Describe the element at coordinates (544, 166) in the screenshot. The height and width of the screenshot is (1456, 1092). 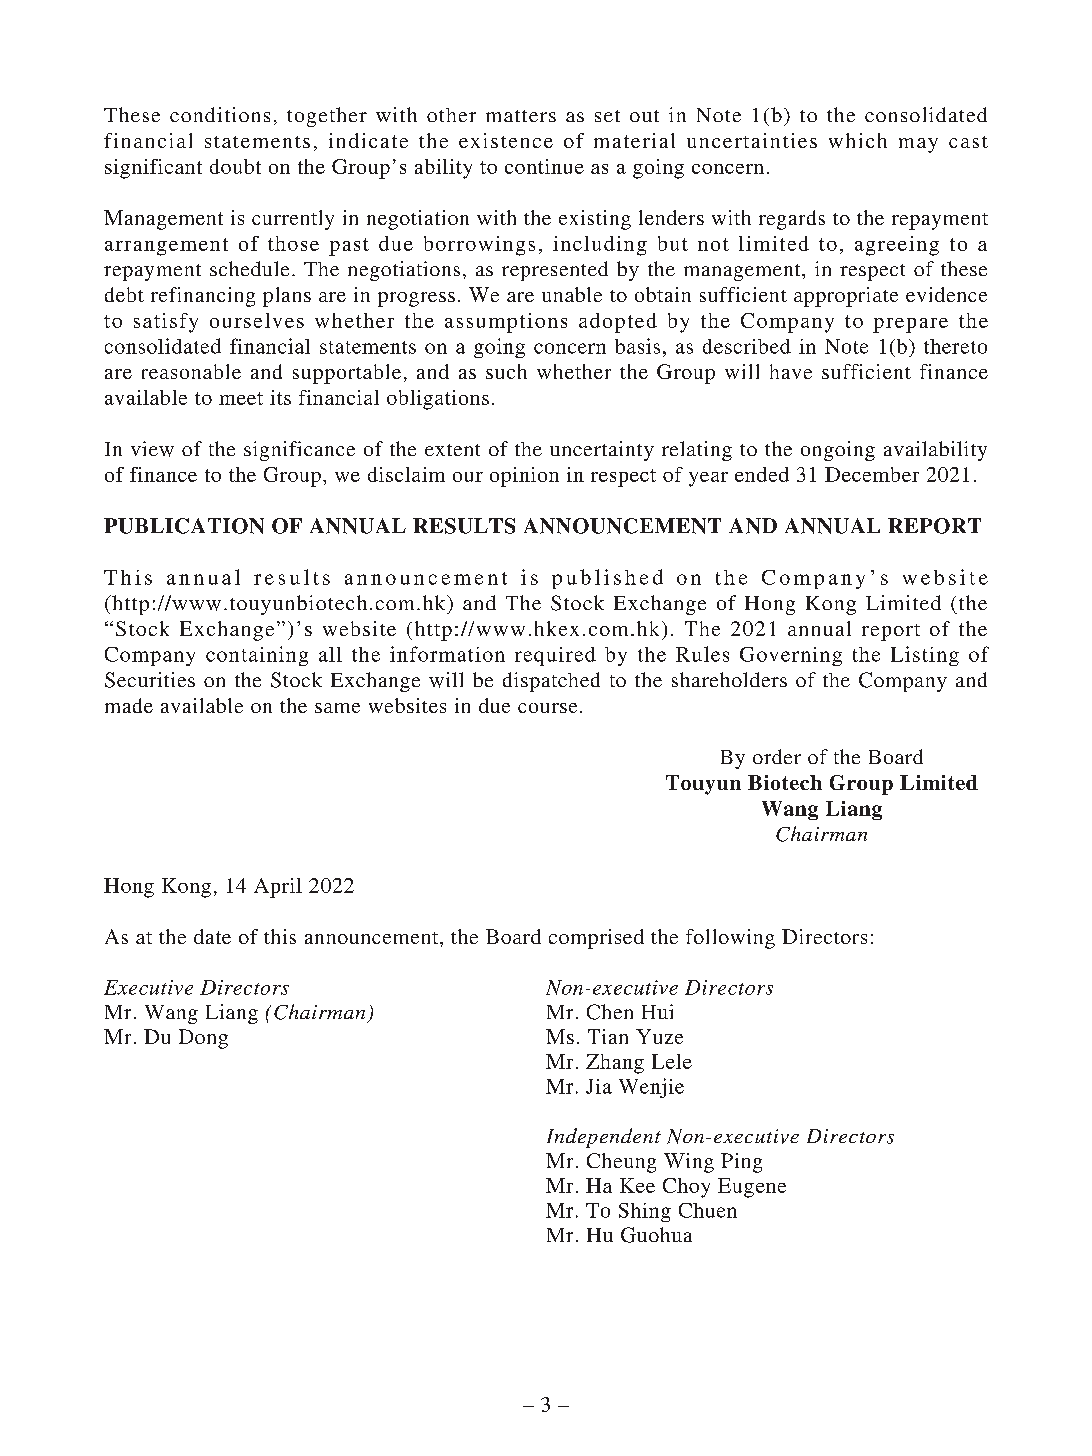
I see `continue` at that location.
